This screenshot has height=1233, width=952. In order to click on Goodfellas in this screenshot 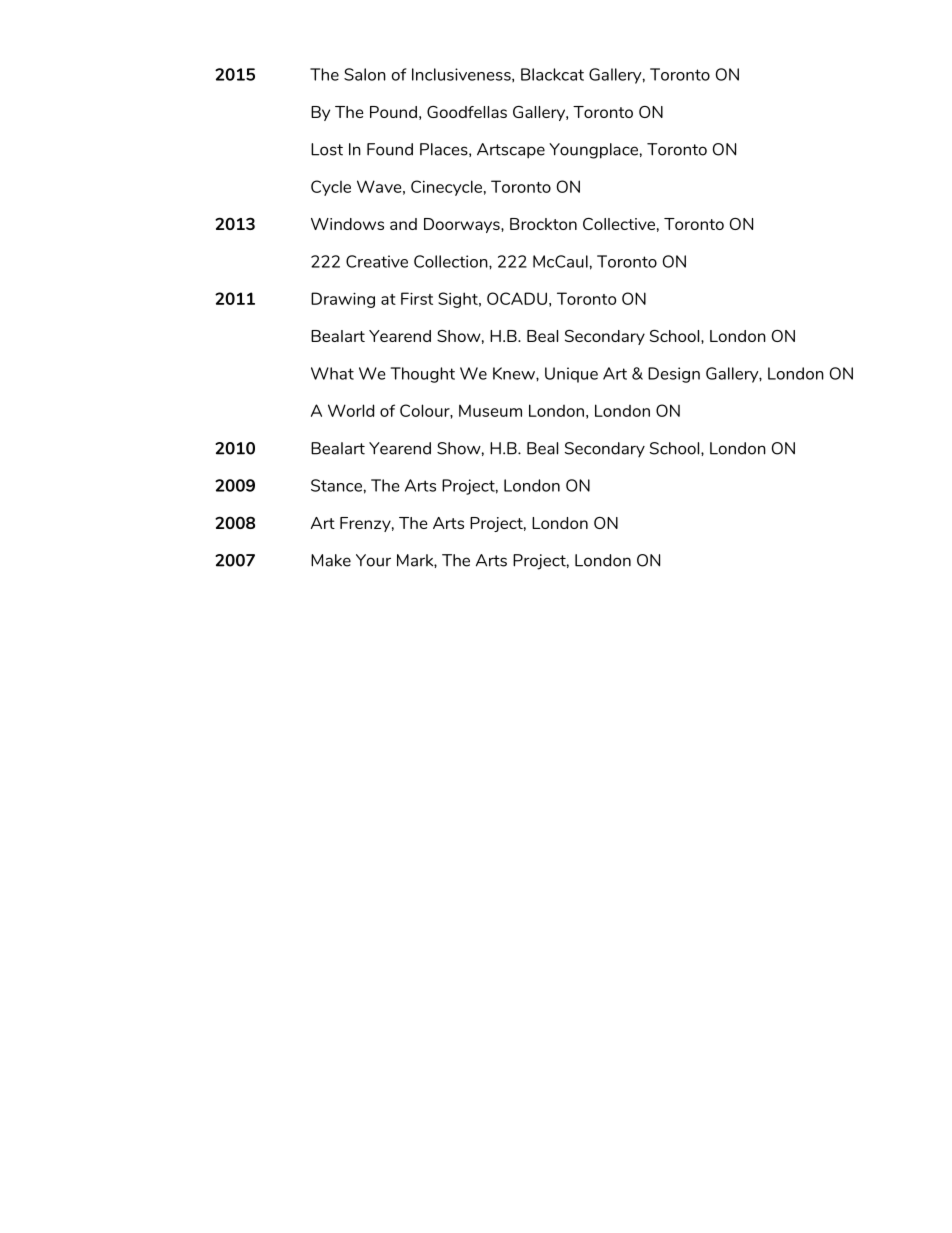, I will do `click(467, 112)`.
